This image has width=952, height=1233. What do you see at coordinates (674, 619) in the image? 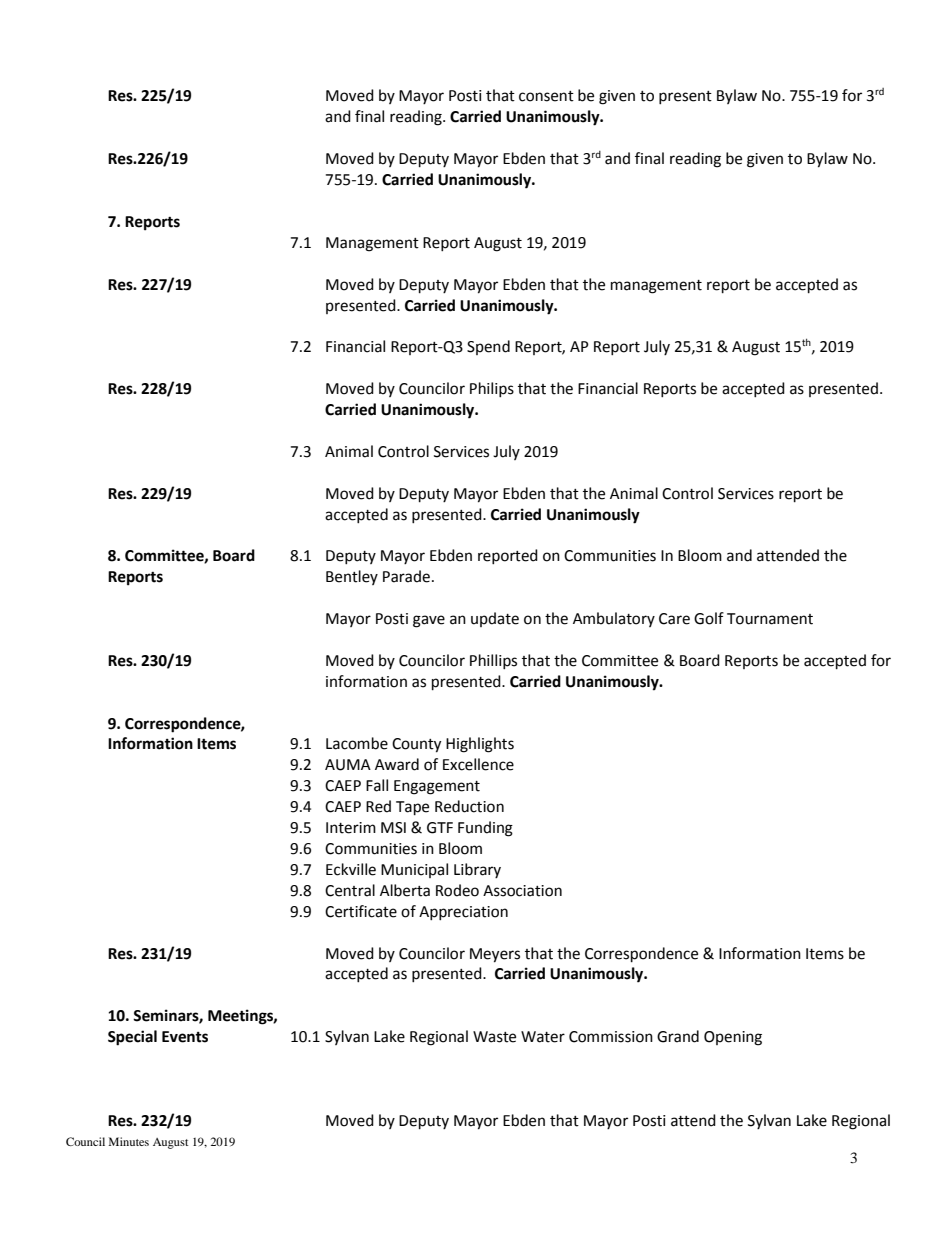
I see `Care` at bounding box center [674, 619].
